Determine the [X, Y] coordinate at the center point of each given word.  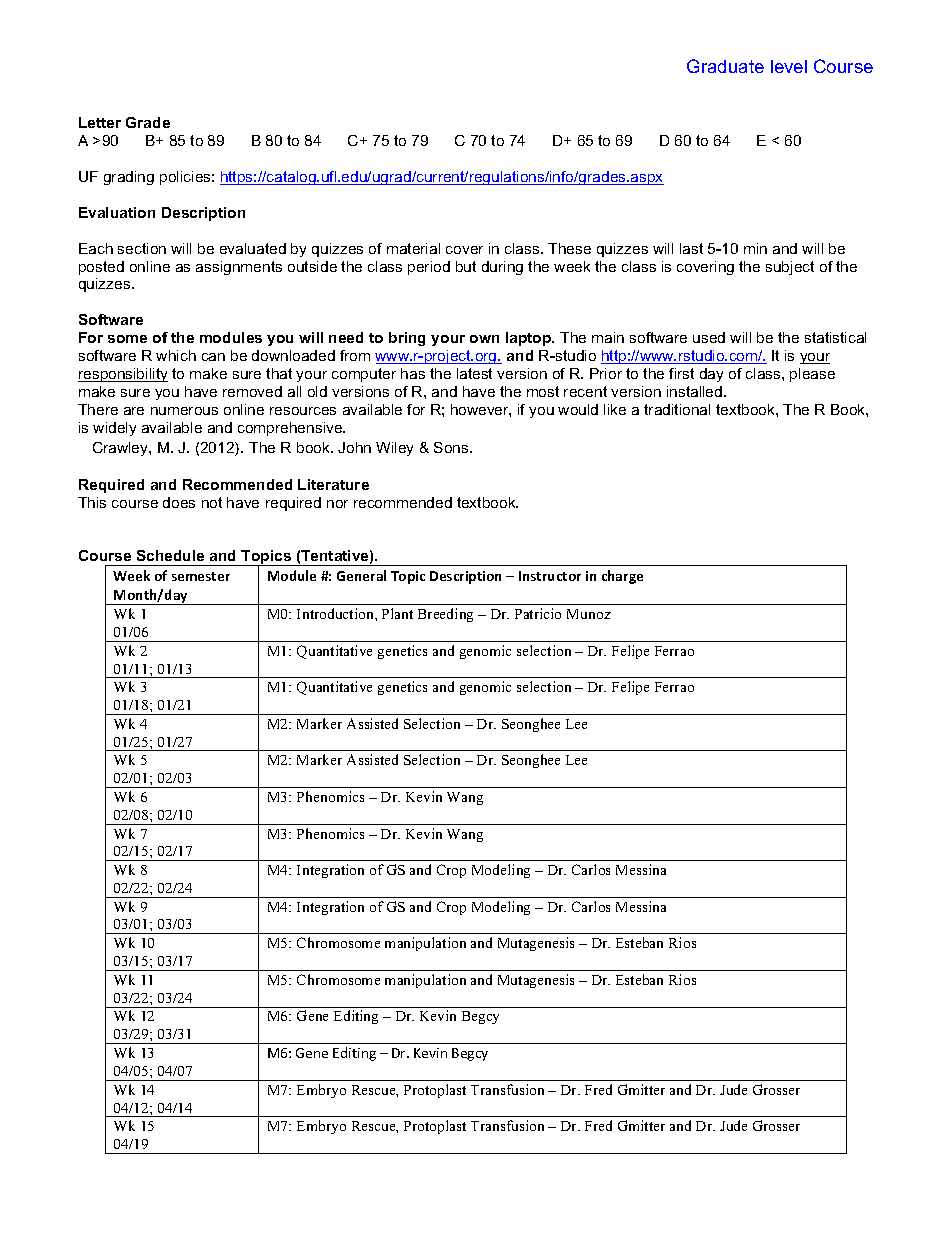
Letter [100, 122]
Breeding [445, 615]
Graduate [725, 66]
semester [201, 576]
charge [622, 577]
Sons [452, 447]
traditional [677, 409]
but [466, 266]
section [142, 248]
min [755, 248]
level [789, 66]
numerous [184, 411]
